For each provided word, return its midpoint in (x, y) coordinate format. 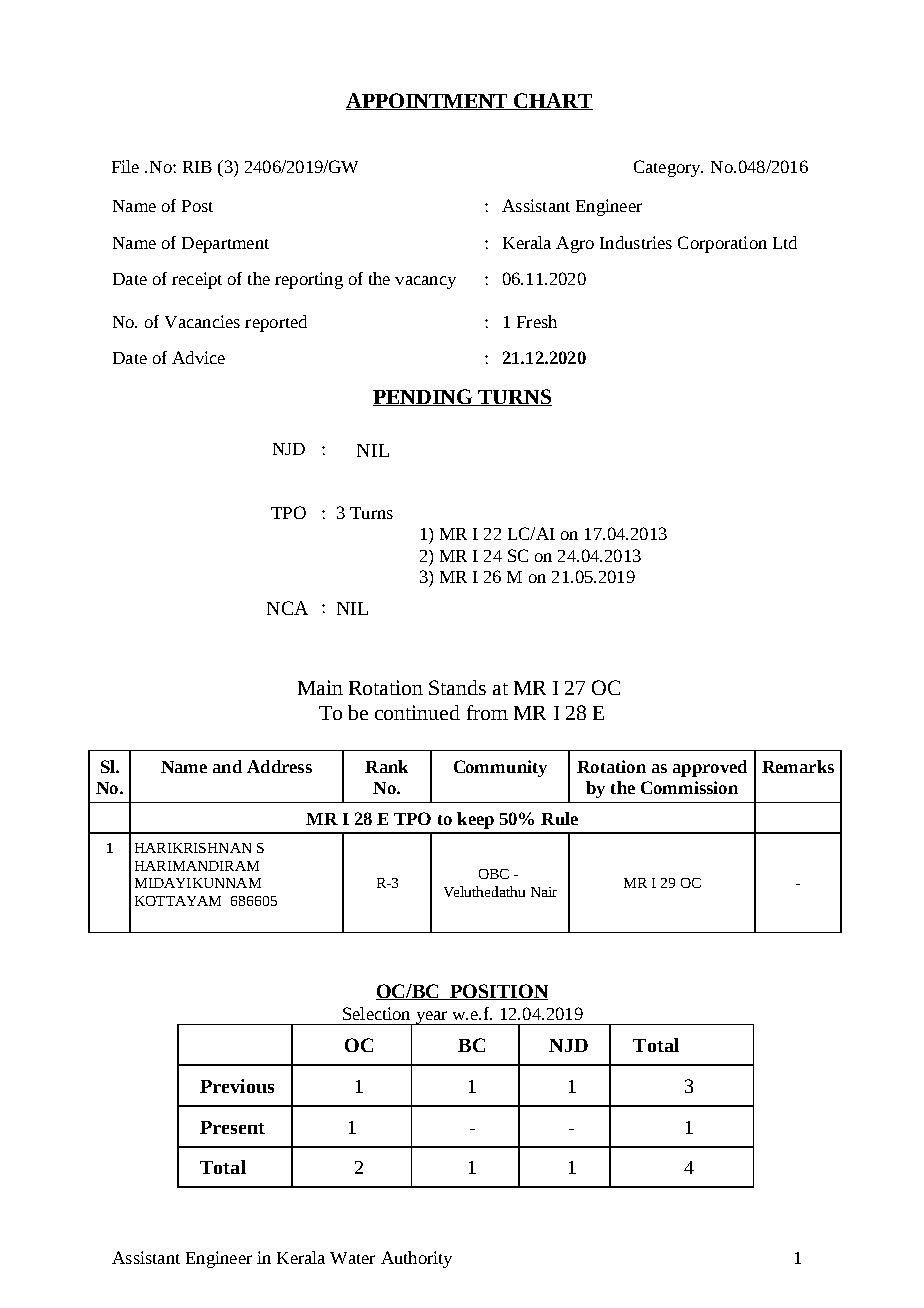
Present (232, 1127)
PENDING (424, 397)
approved (710, 768)
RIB (197, 167)
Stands (457, 687)
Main (320, 687)
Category (668, 168)
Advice (198, 357)
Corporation (722, 244)
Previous (237, 1086)
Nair (544, 892)
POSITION (498, 992)
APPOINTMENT (428, 101)
